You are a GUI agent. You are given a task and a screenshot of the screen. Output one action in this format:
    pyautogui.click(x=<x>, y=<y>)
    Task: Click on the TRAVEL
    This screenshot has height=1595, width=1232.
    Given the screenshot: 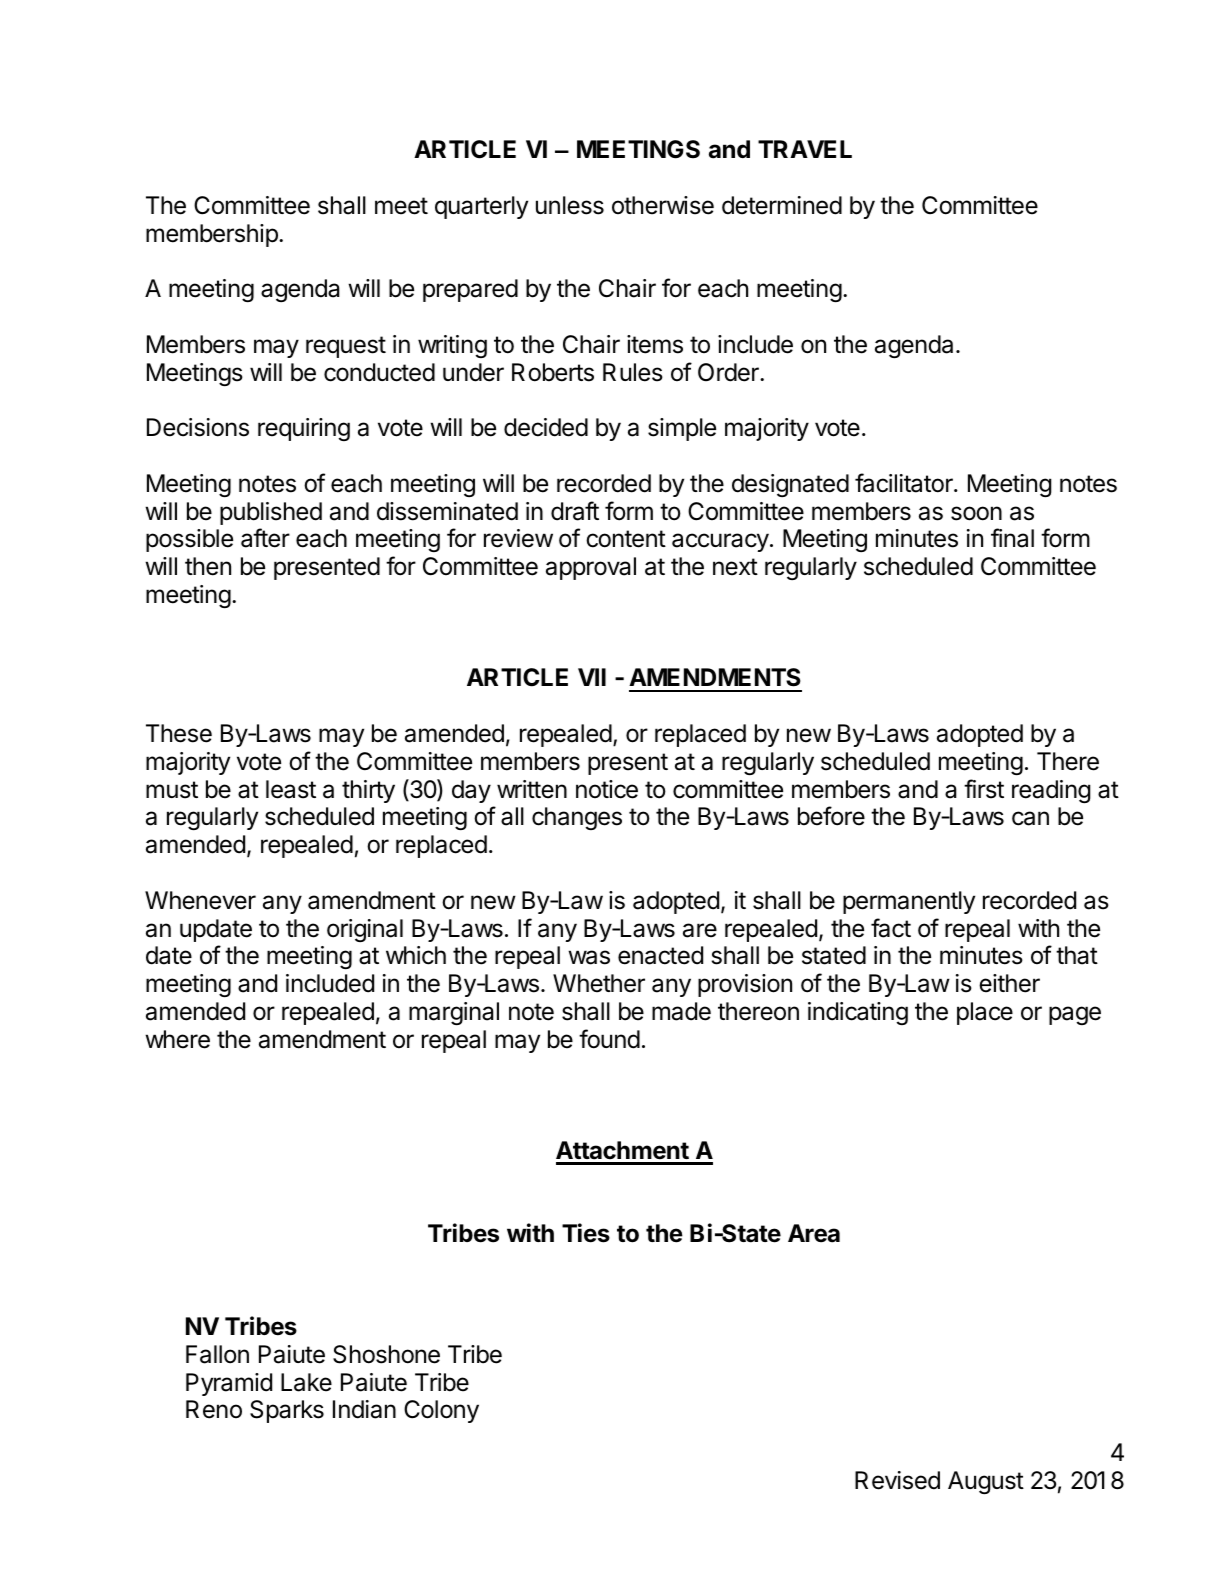 What is the action you would take?
    pyautogui.click(x=805, y=149)
